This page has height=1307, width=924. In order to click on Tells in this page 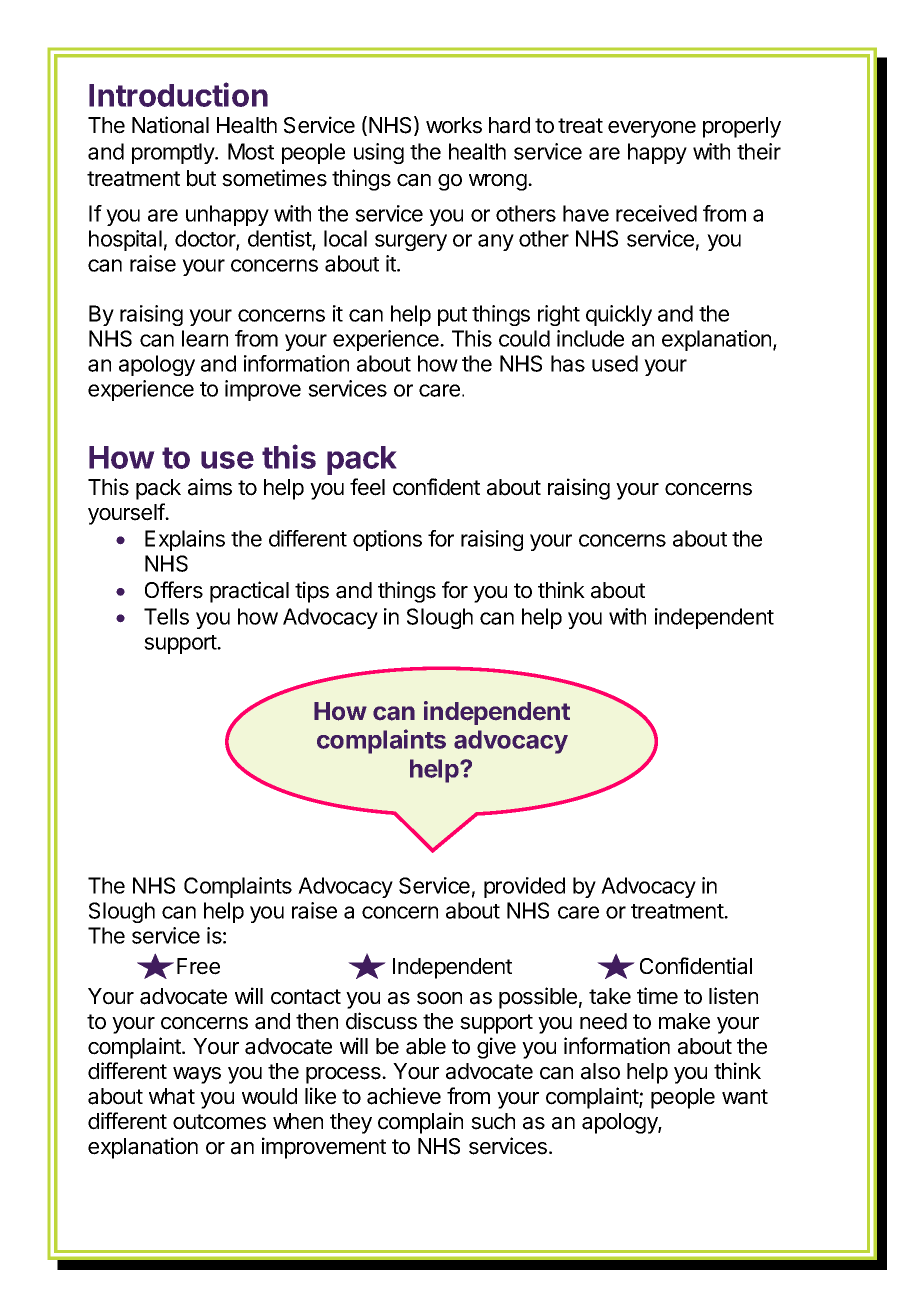, I will do `click(166, 616)`.
